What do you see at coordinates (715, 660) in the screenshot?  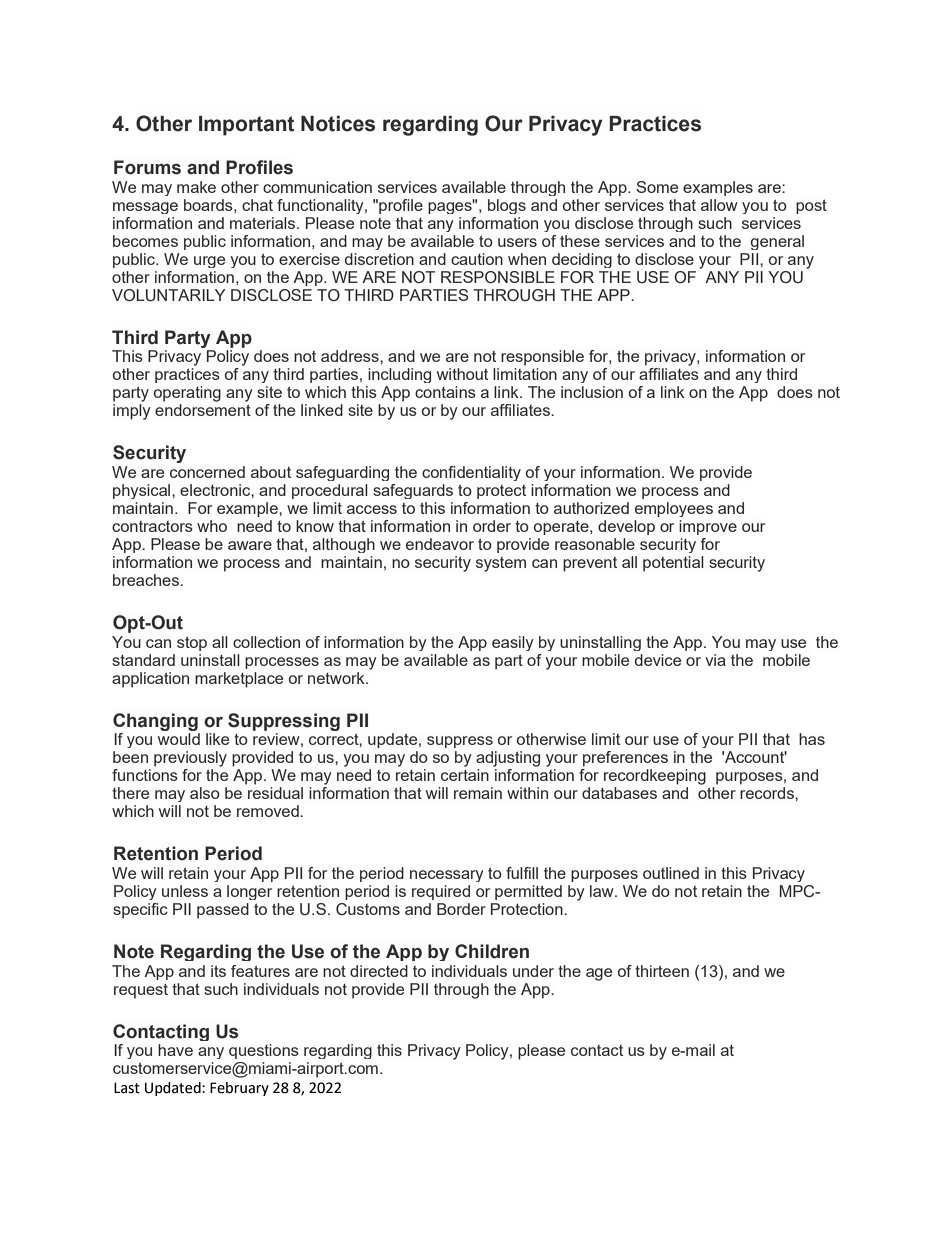 I see `via` at bounding box center [715, 660].
